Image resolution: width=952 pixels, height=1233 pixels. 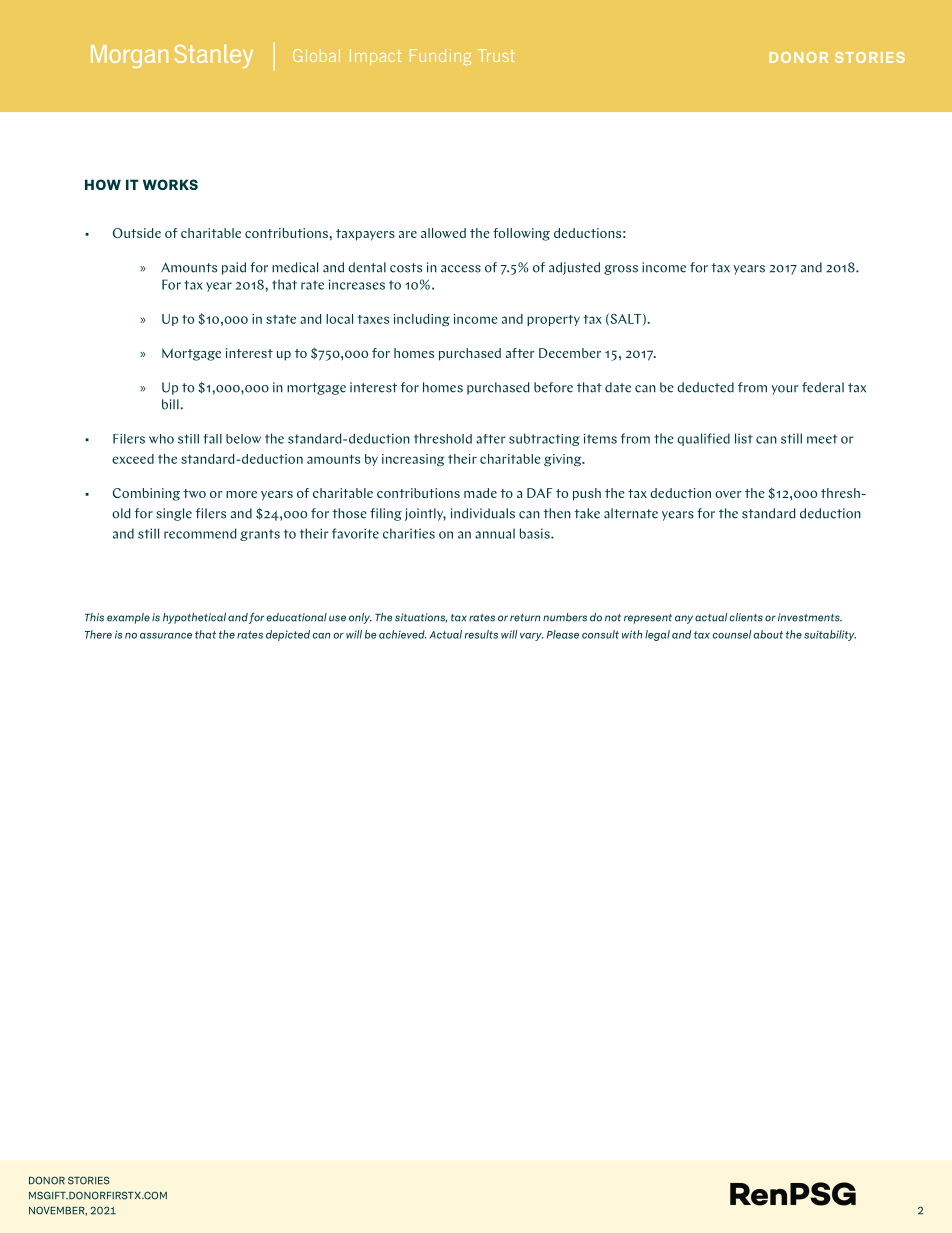 I want to click on deducted, so click(x=705, y=387).
